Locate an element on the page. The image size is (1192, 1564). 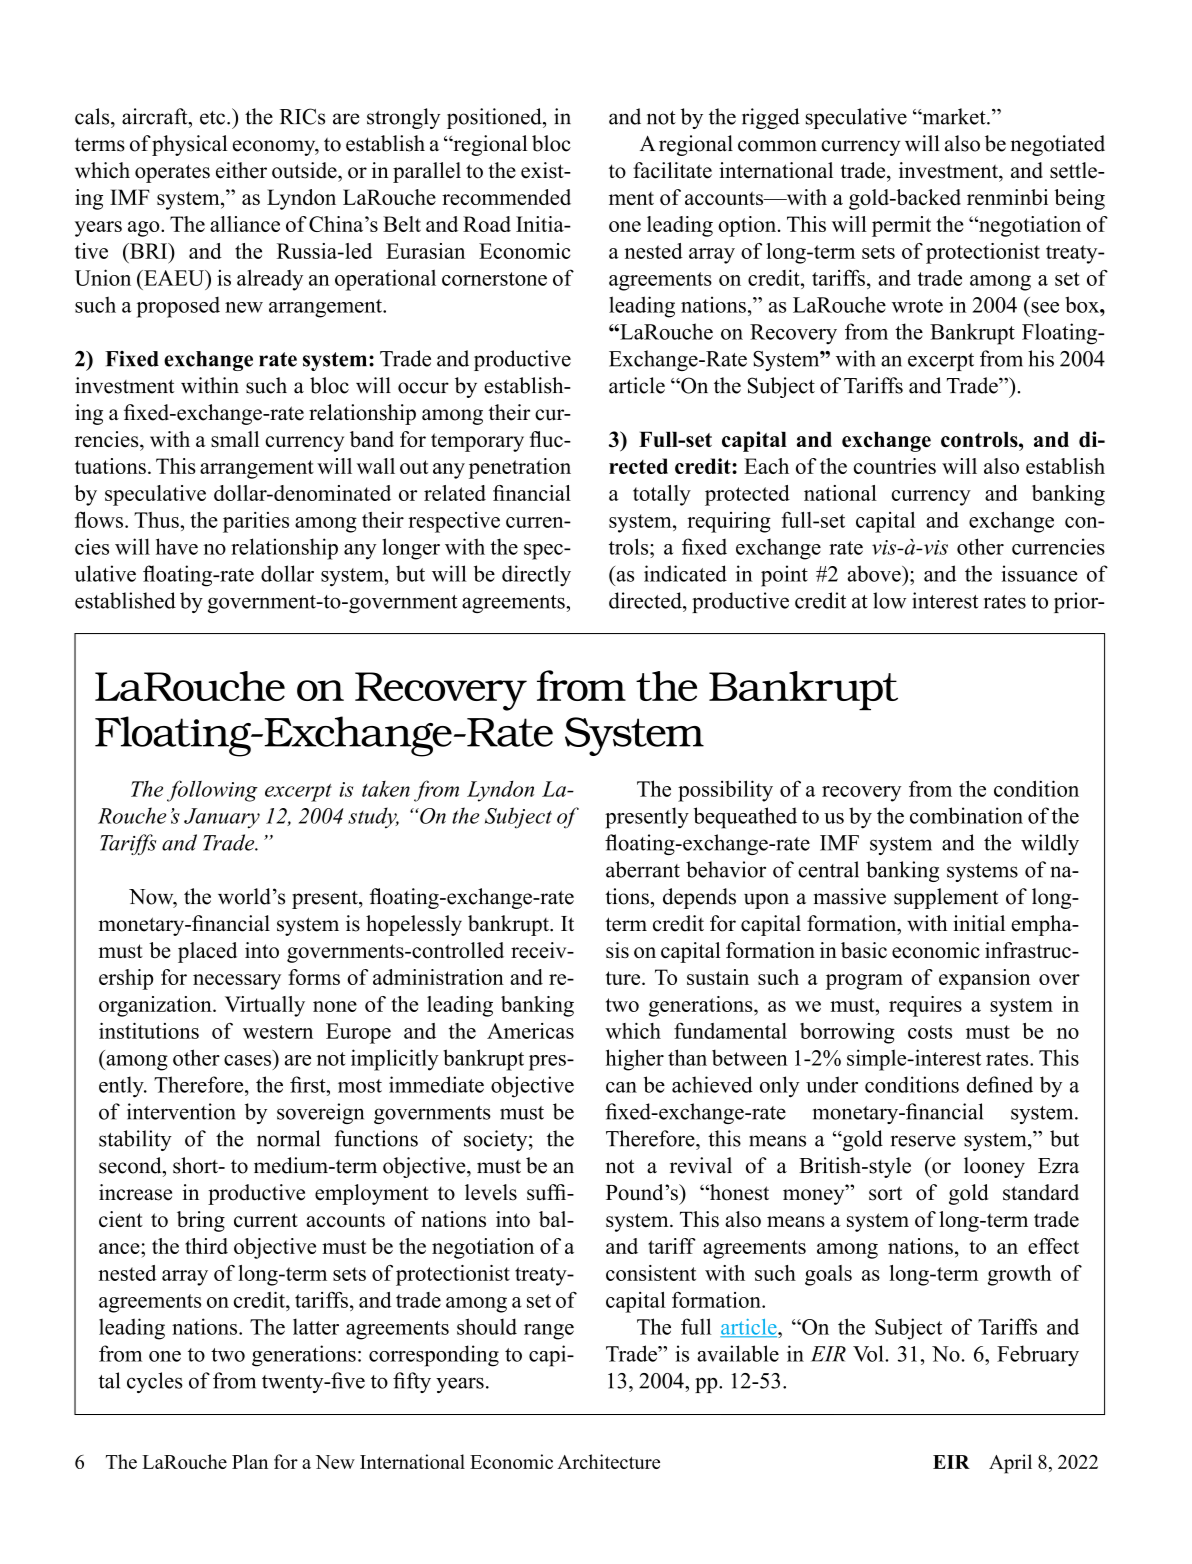
April is located at coordinates (1010, 1464).
